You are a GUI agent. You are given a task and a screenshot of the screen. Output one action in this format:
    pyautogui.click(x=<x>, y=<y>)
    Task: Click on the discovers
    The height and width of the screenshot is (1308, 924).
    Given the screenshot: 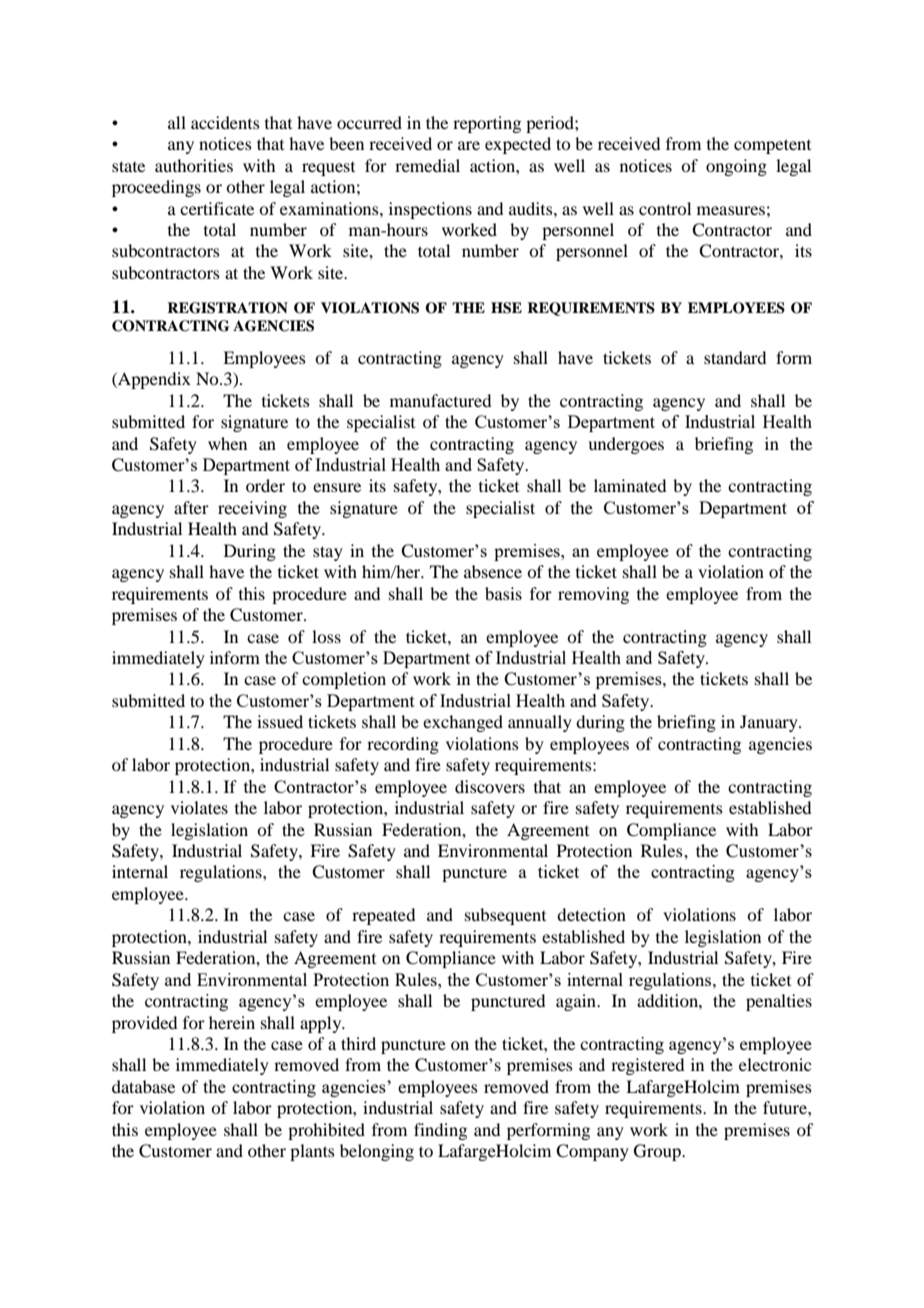 What is the action you would take?
    pyautogui.click(x=490, y=786)
